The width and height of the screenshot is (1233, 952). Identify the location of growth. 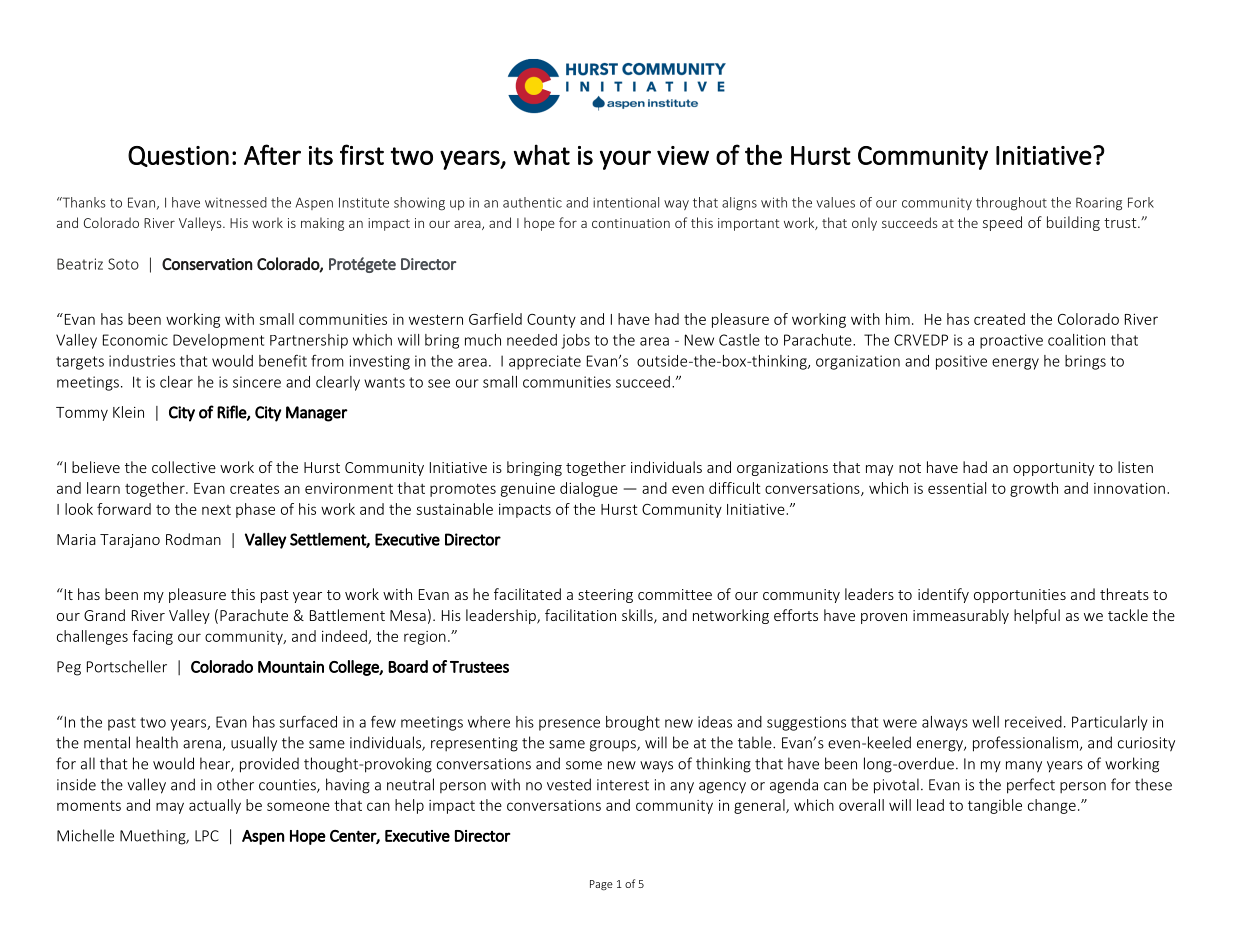
(1034, 489).
